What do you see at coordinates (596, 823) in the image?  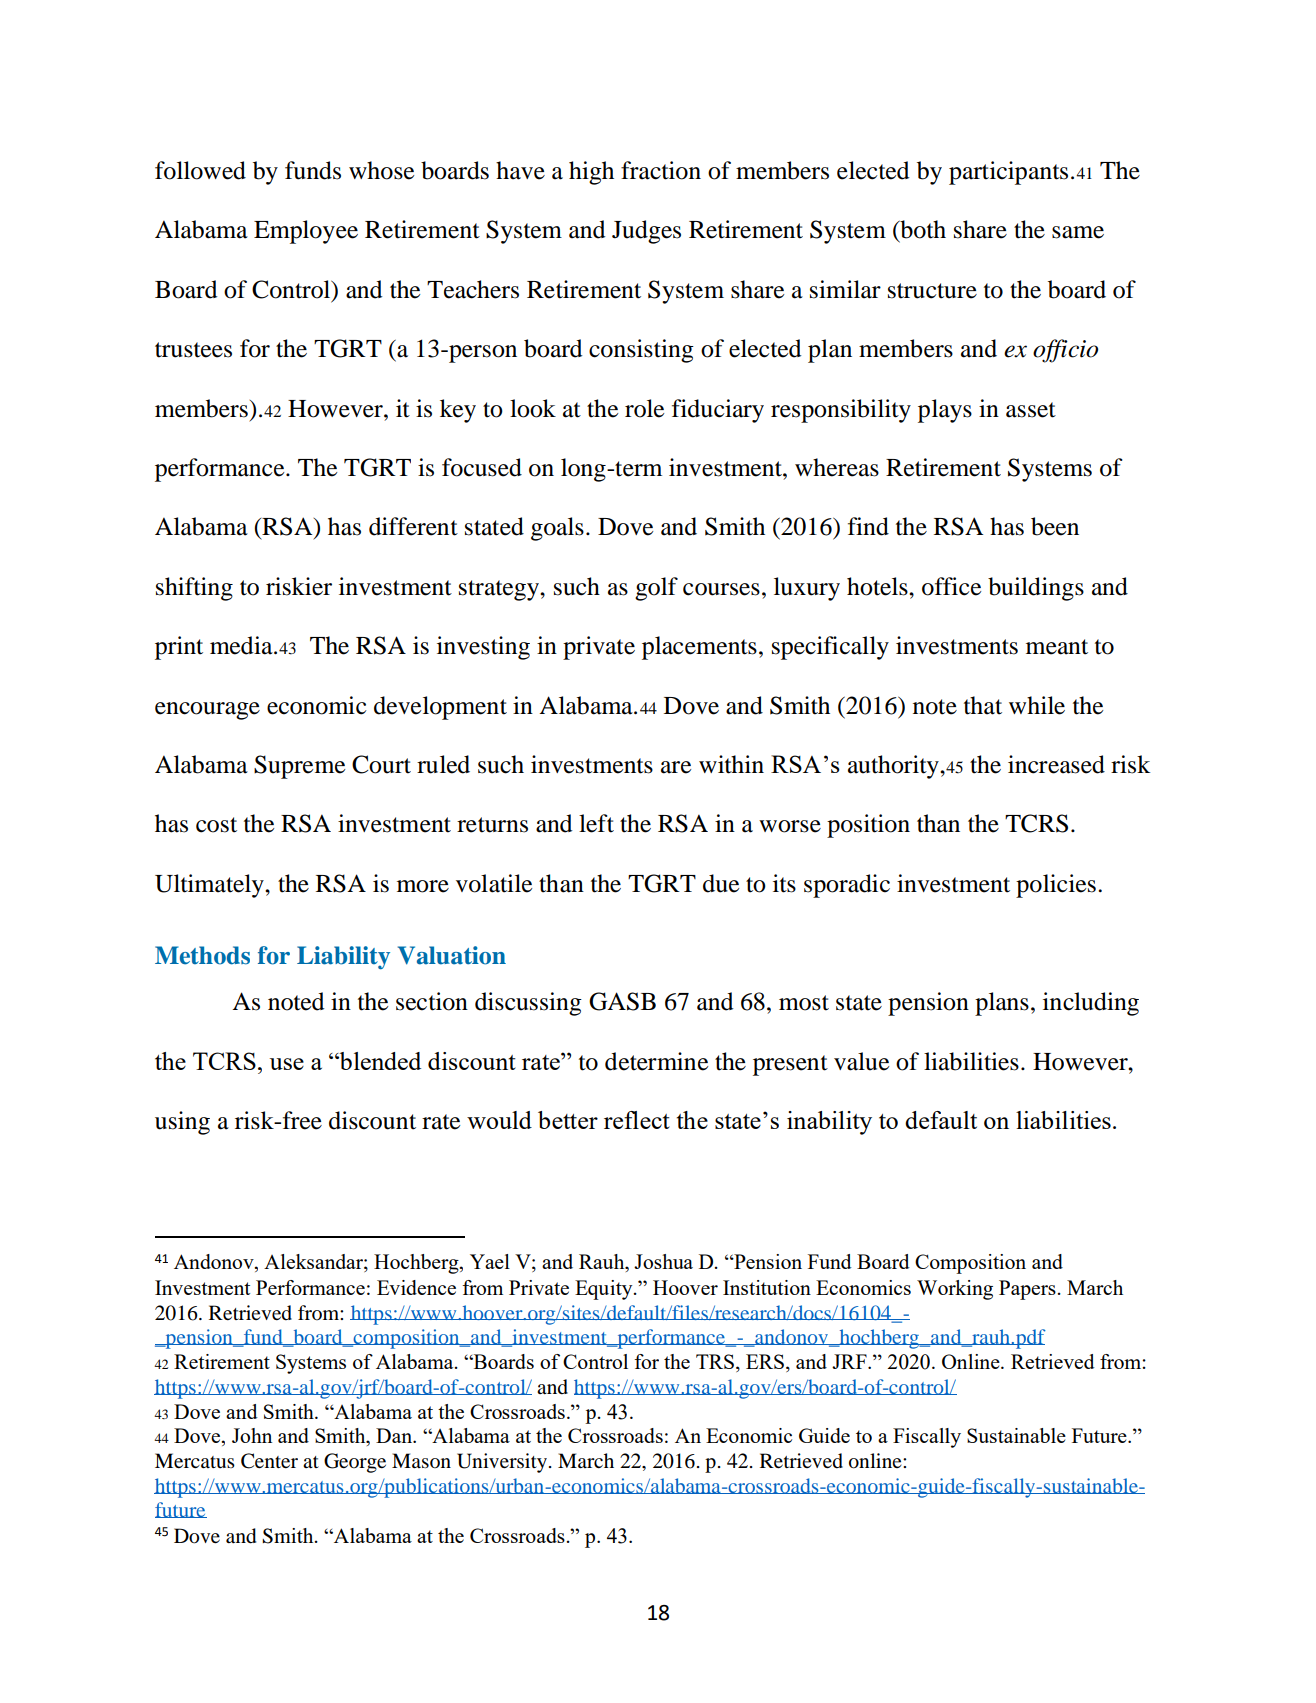 I see `left` at bounding box center [596, 823].
